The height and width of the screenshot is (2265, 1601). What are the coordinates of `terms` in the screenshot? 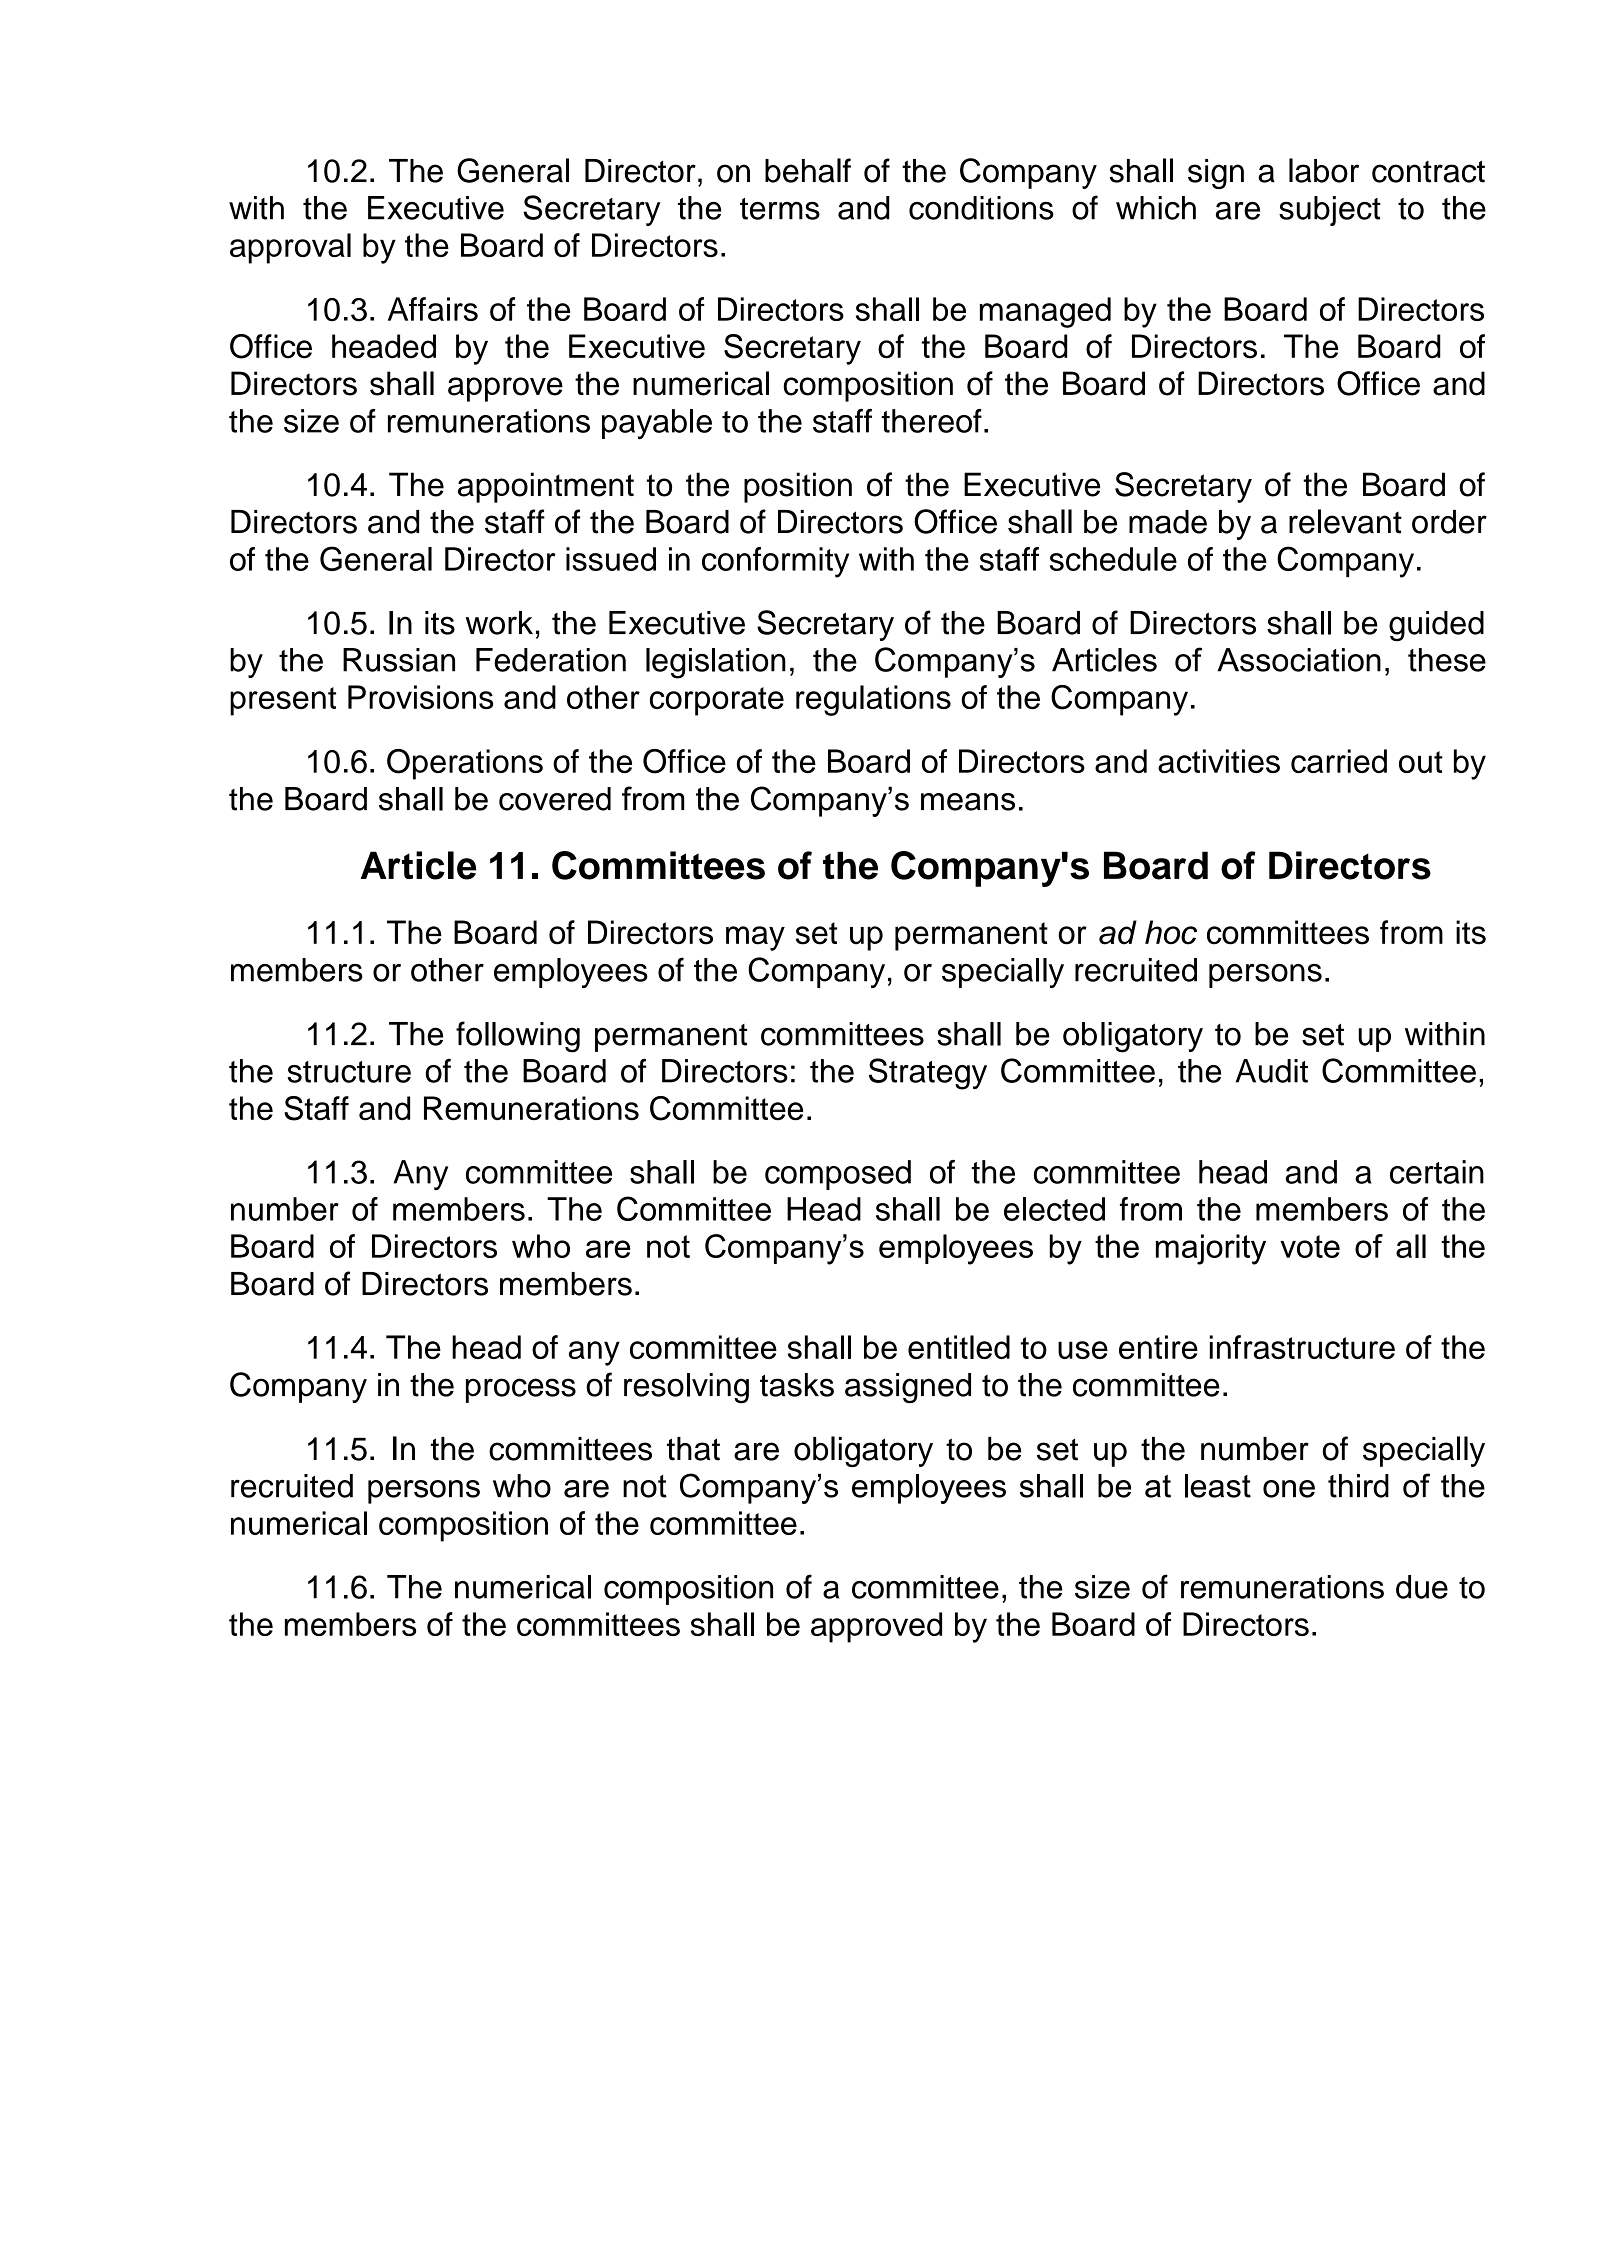 It's located at (780, 209).
